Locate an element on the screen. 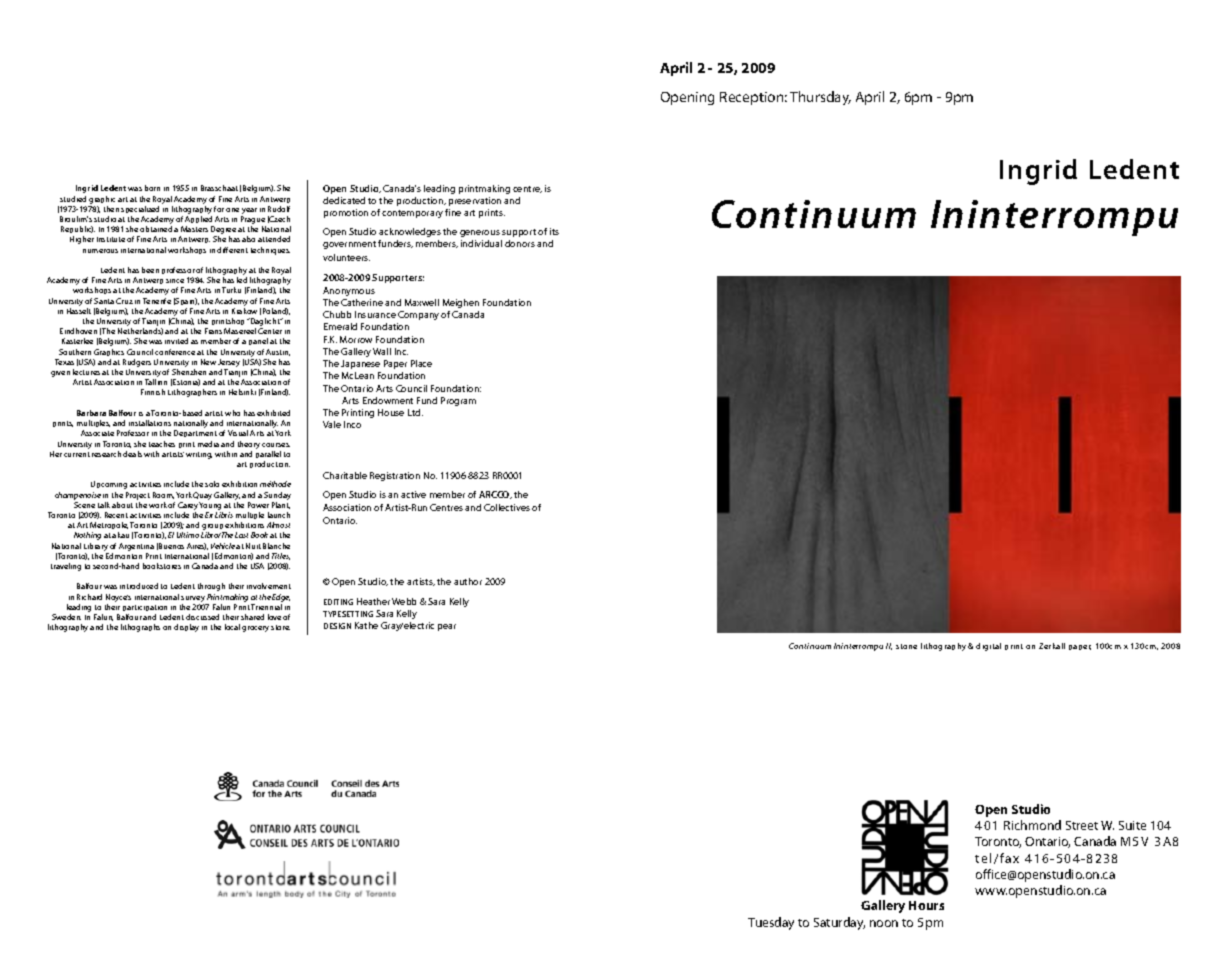  stone is located at coordinates (906, 646).
